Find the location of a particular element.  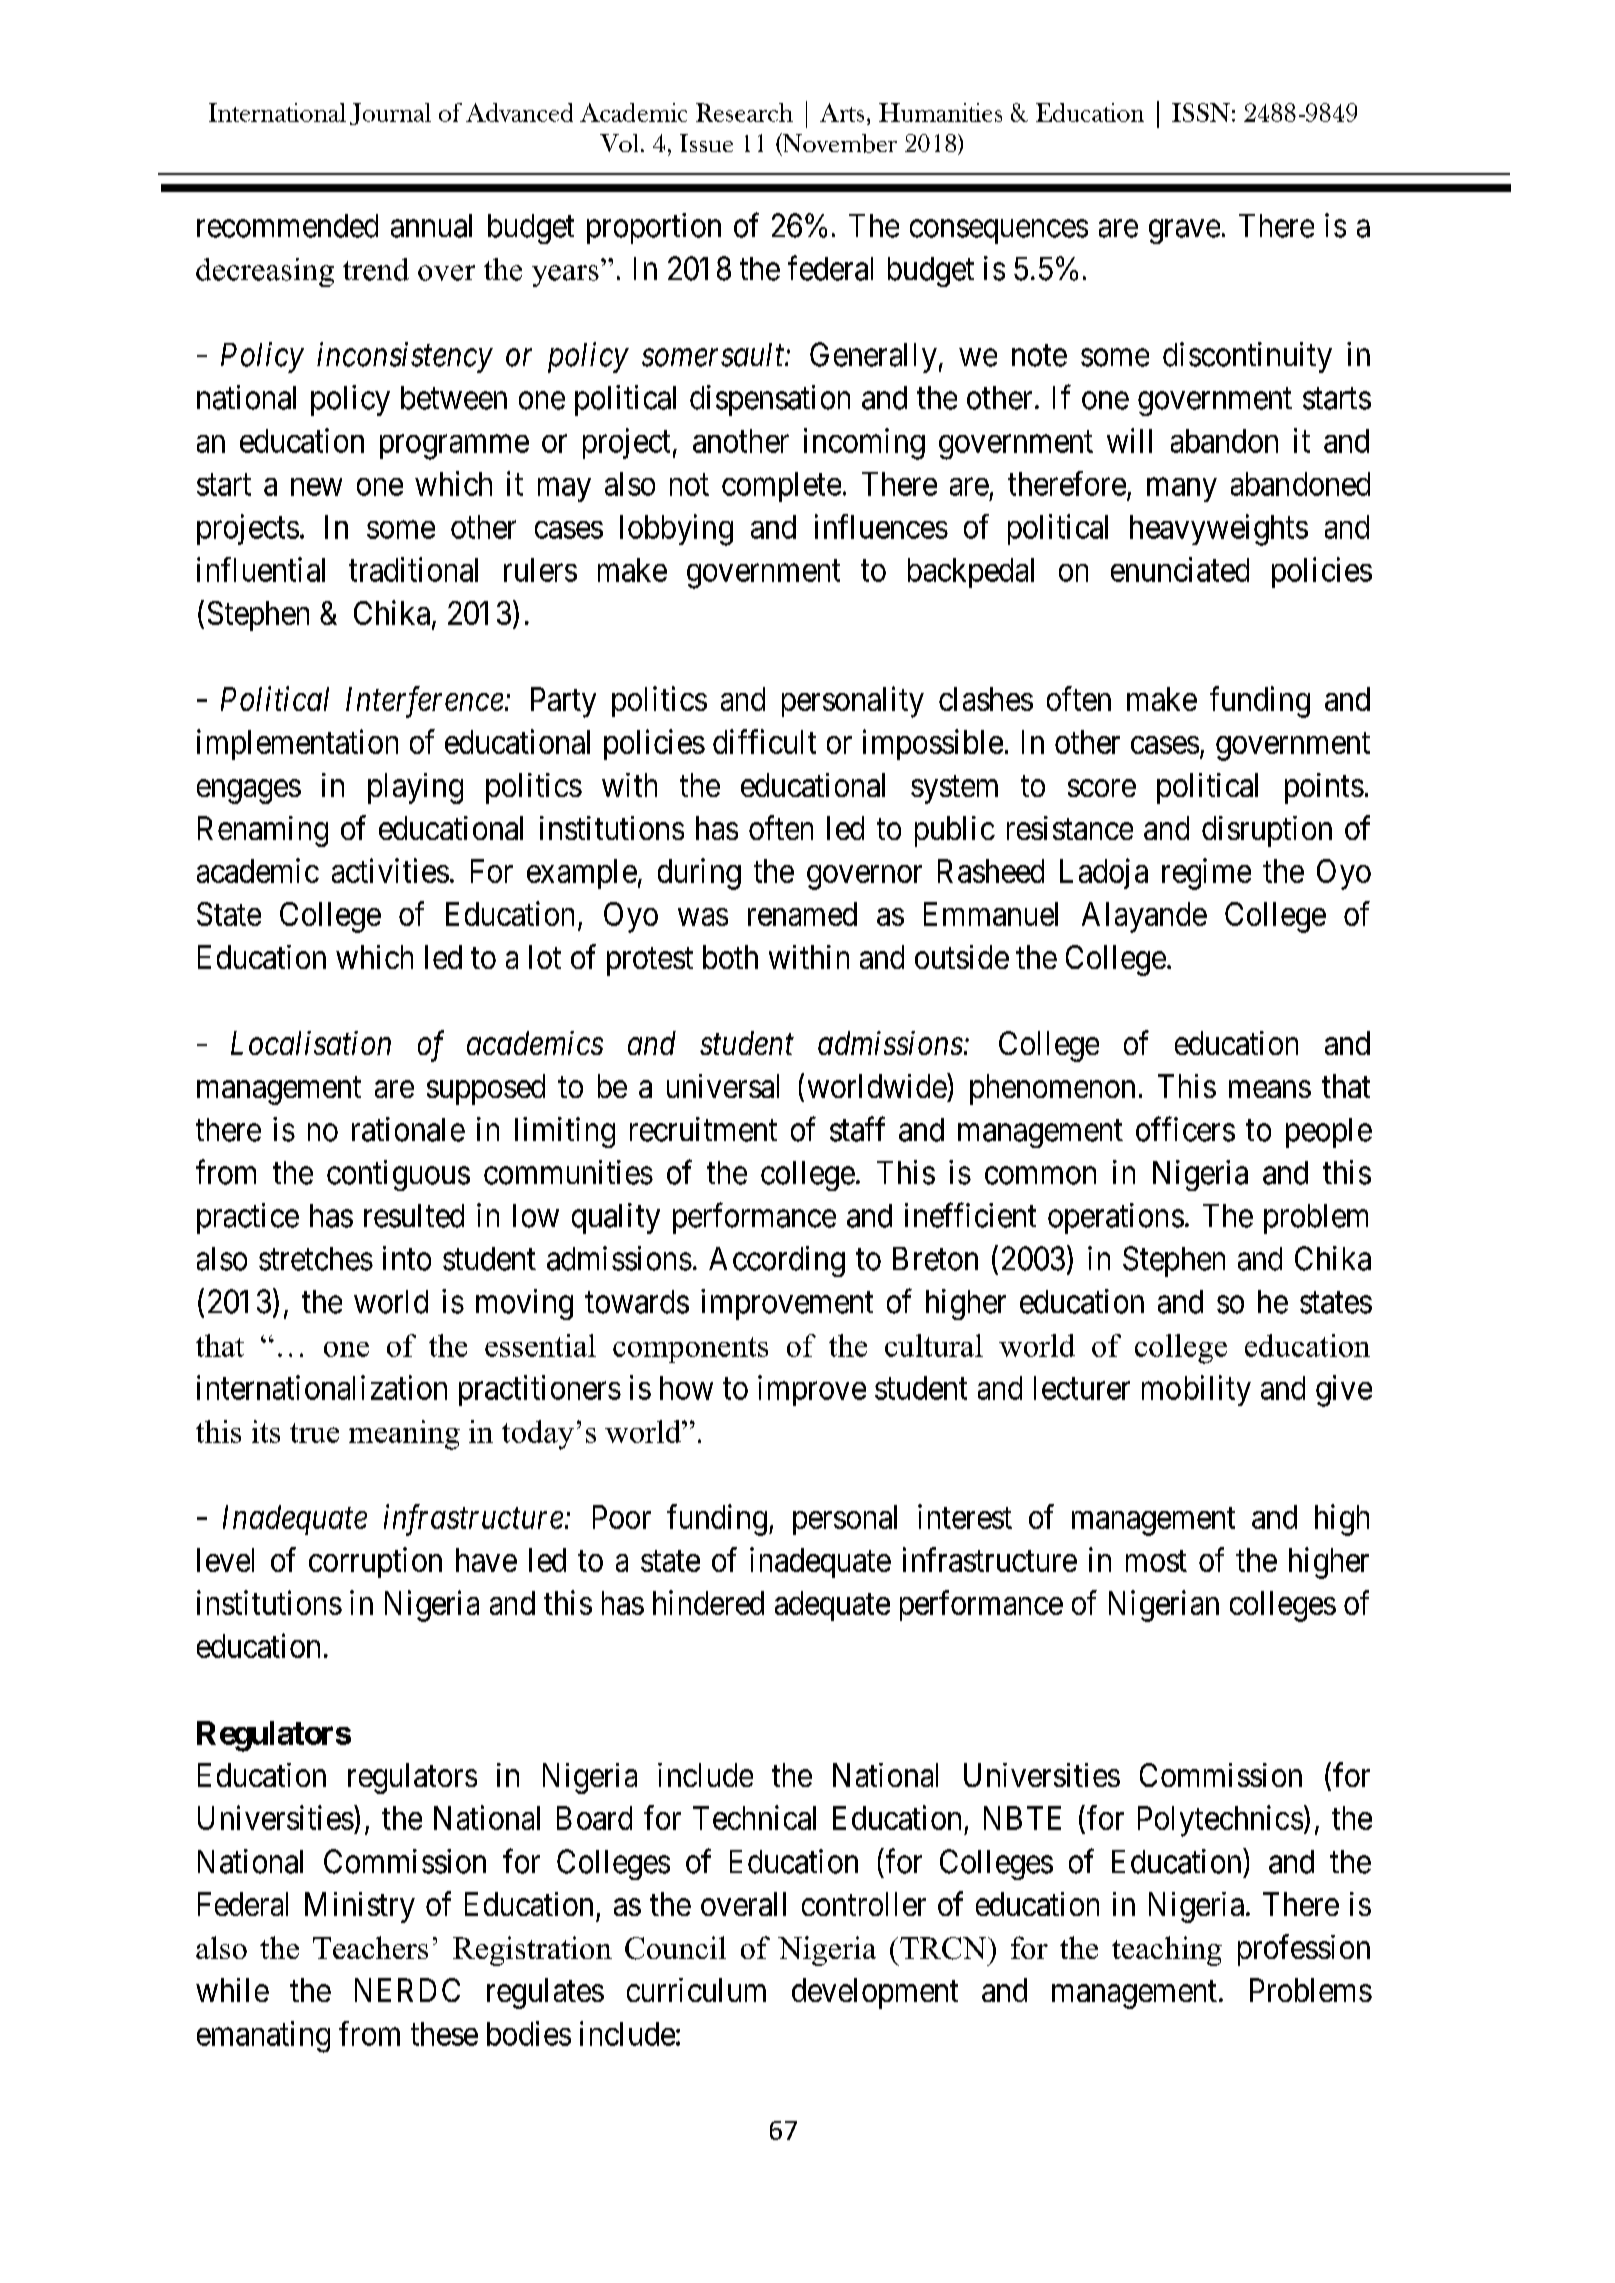

corruption is located at coordinates (375, 1562).
